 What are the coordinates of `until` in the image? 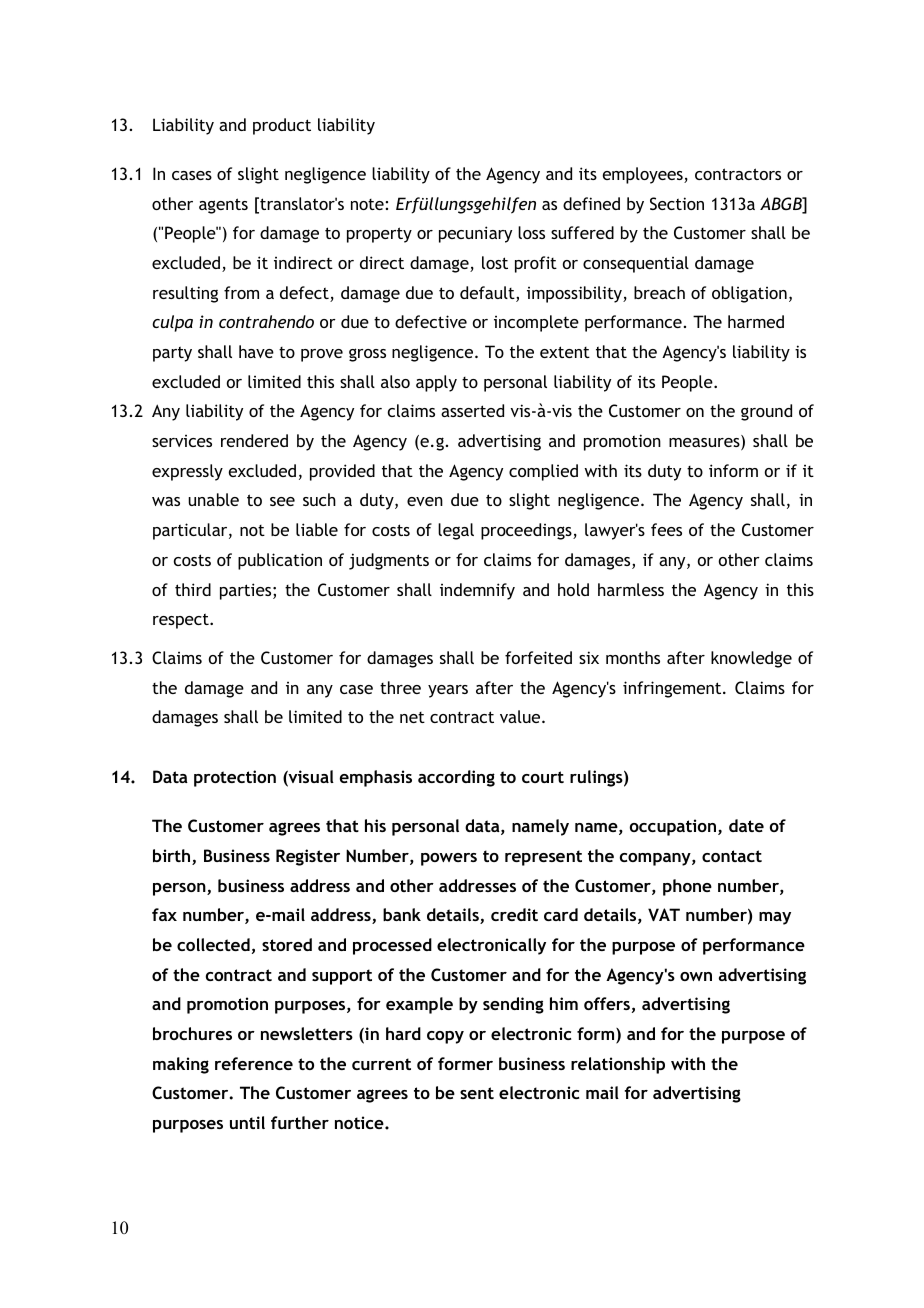 It's located at (247, 1122).
